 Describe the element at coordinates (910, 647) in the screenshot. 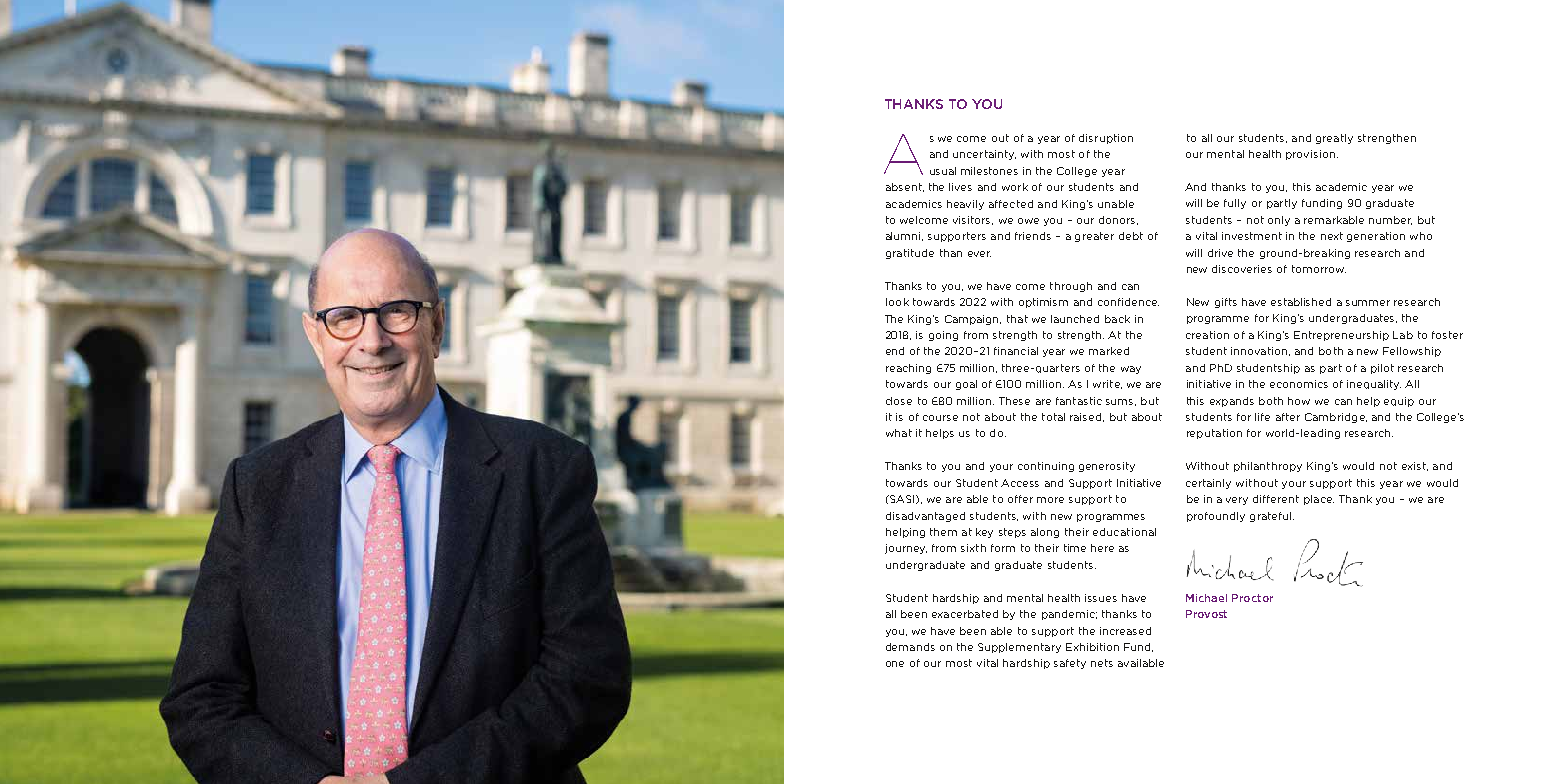

I see `demands` at that location.
